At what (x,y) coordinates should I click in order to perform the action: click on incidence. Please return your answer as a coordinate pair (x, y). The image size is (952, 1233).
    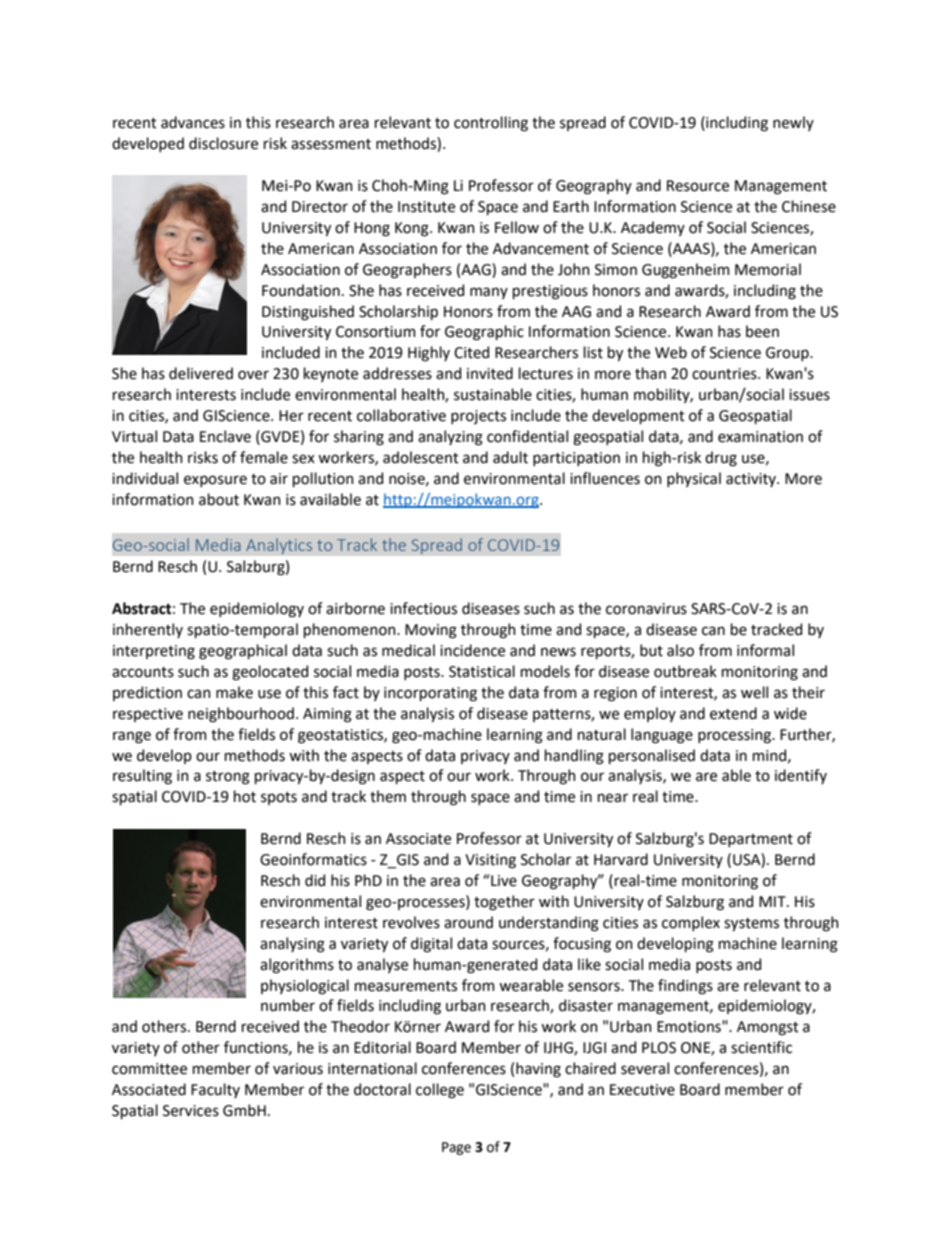
    Looking at the image, I should click on (472, 650).
